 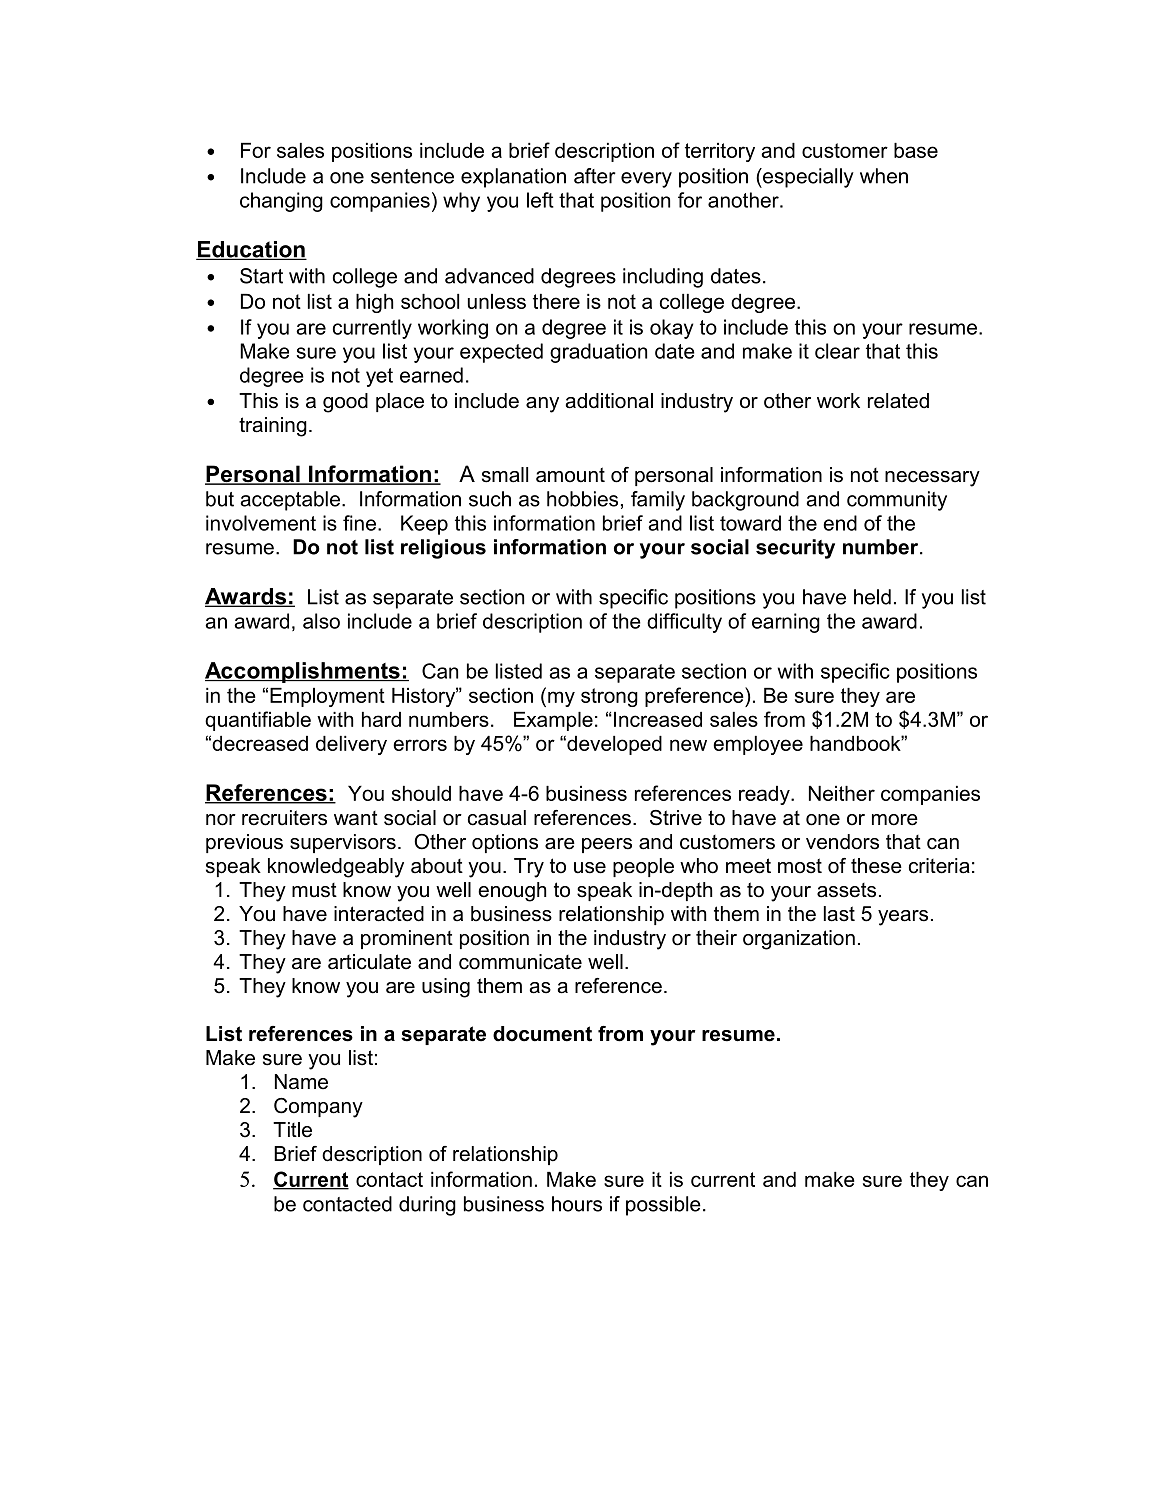 What do you see at coordinates (884, 176) in the screenshot?
I see `when` at bounding box center [884, 176].
